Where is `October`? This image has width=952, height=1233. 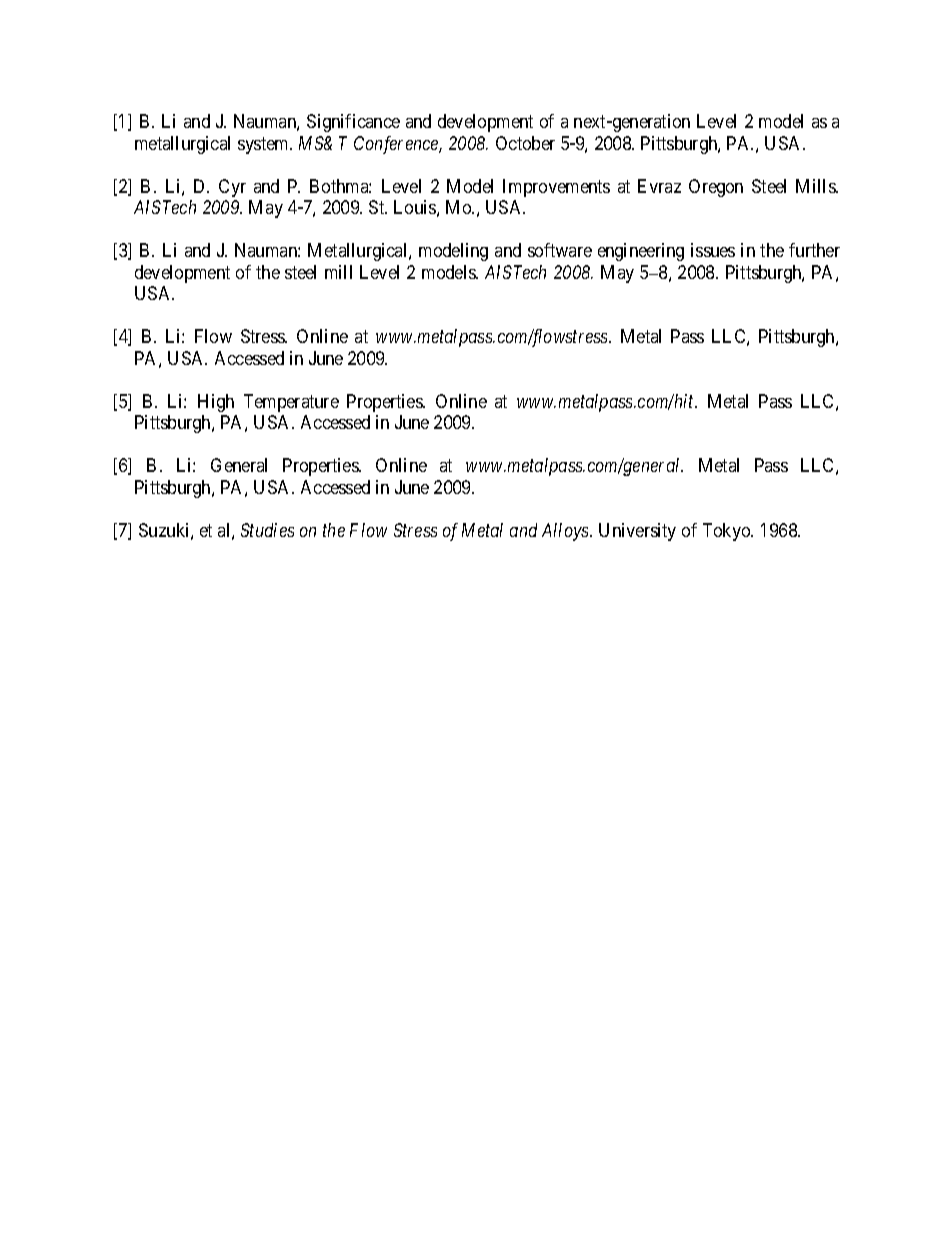
October is located at coordinates (525, 143).
